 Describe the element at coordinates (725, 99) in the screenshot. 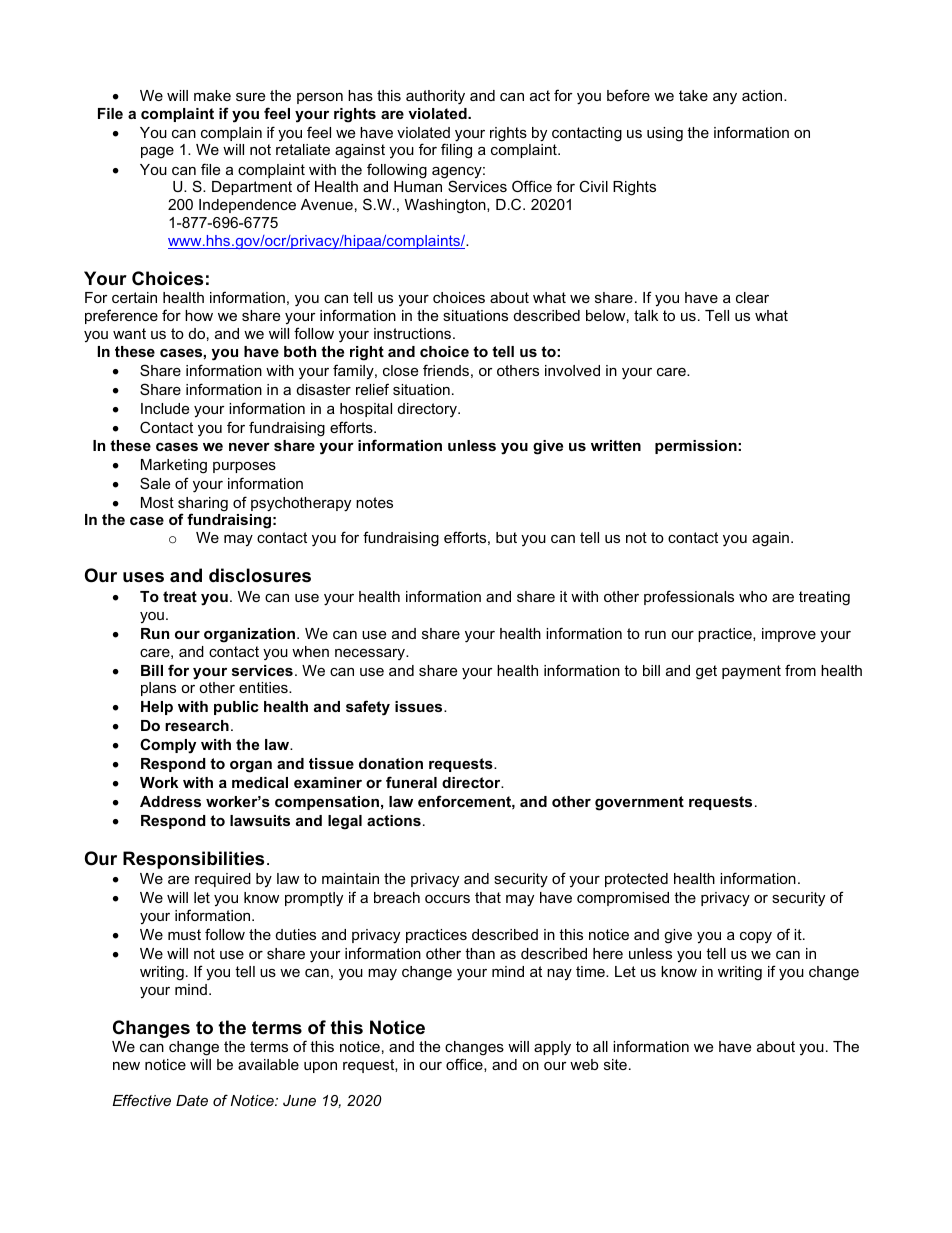

I see `any` at that location.
